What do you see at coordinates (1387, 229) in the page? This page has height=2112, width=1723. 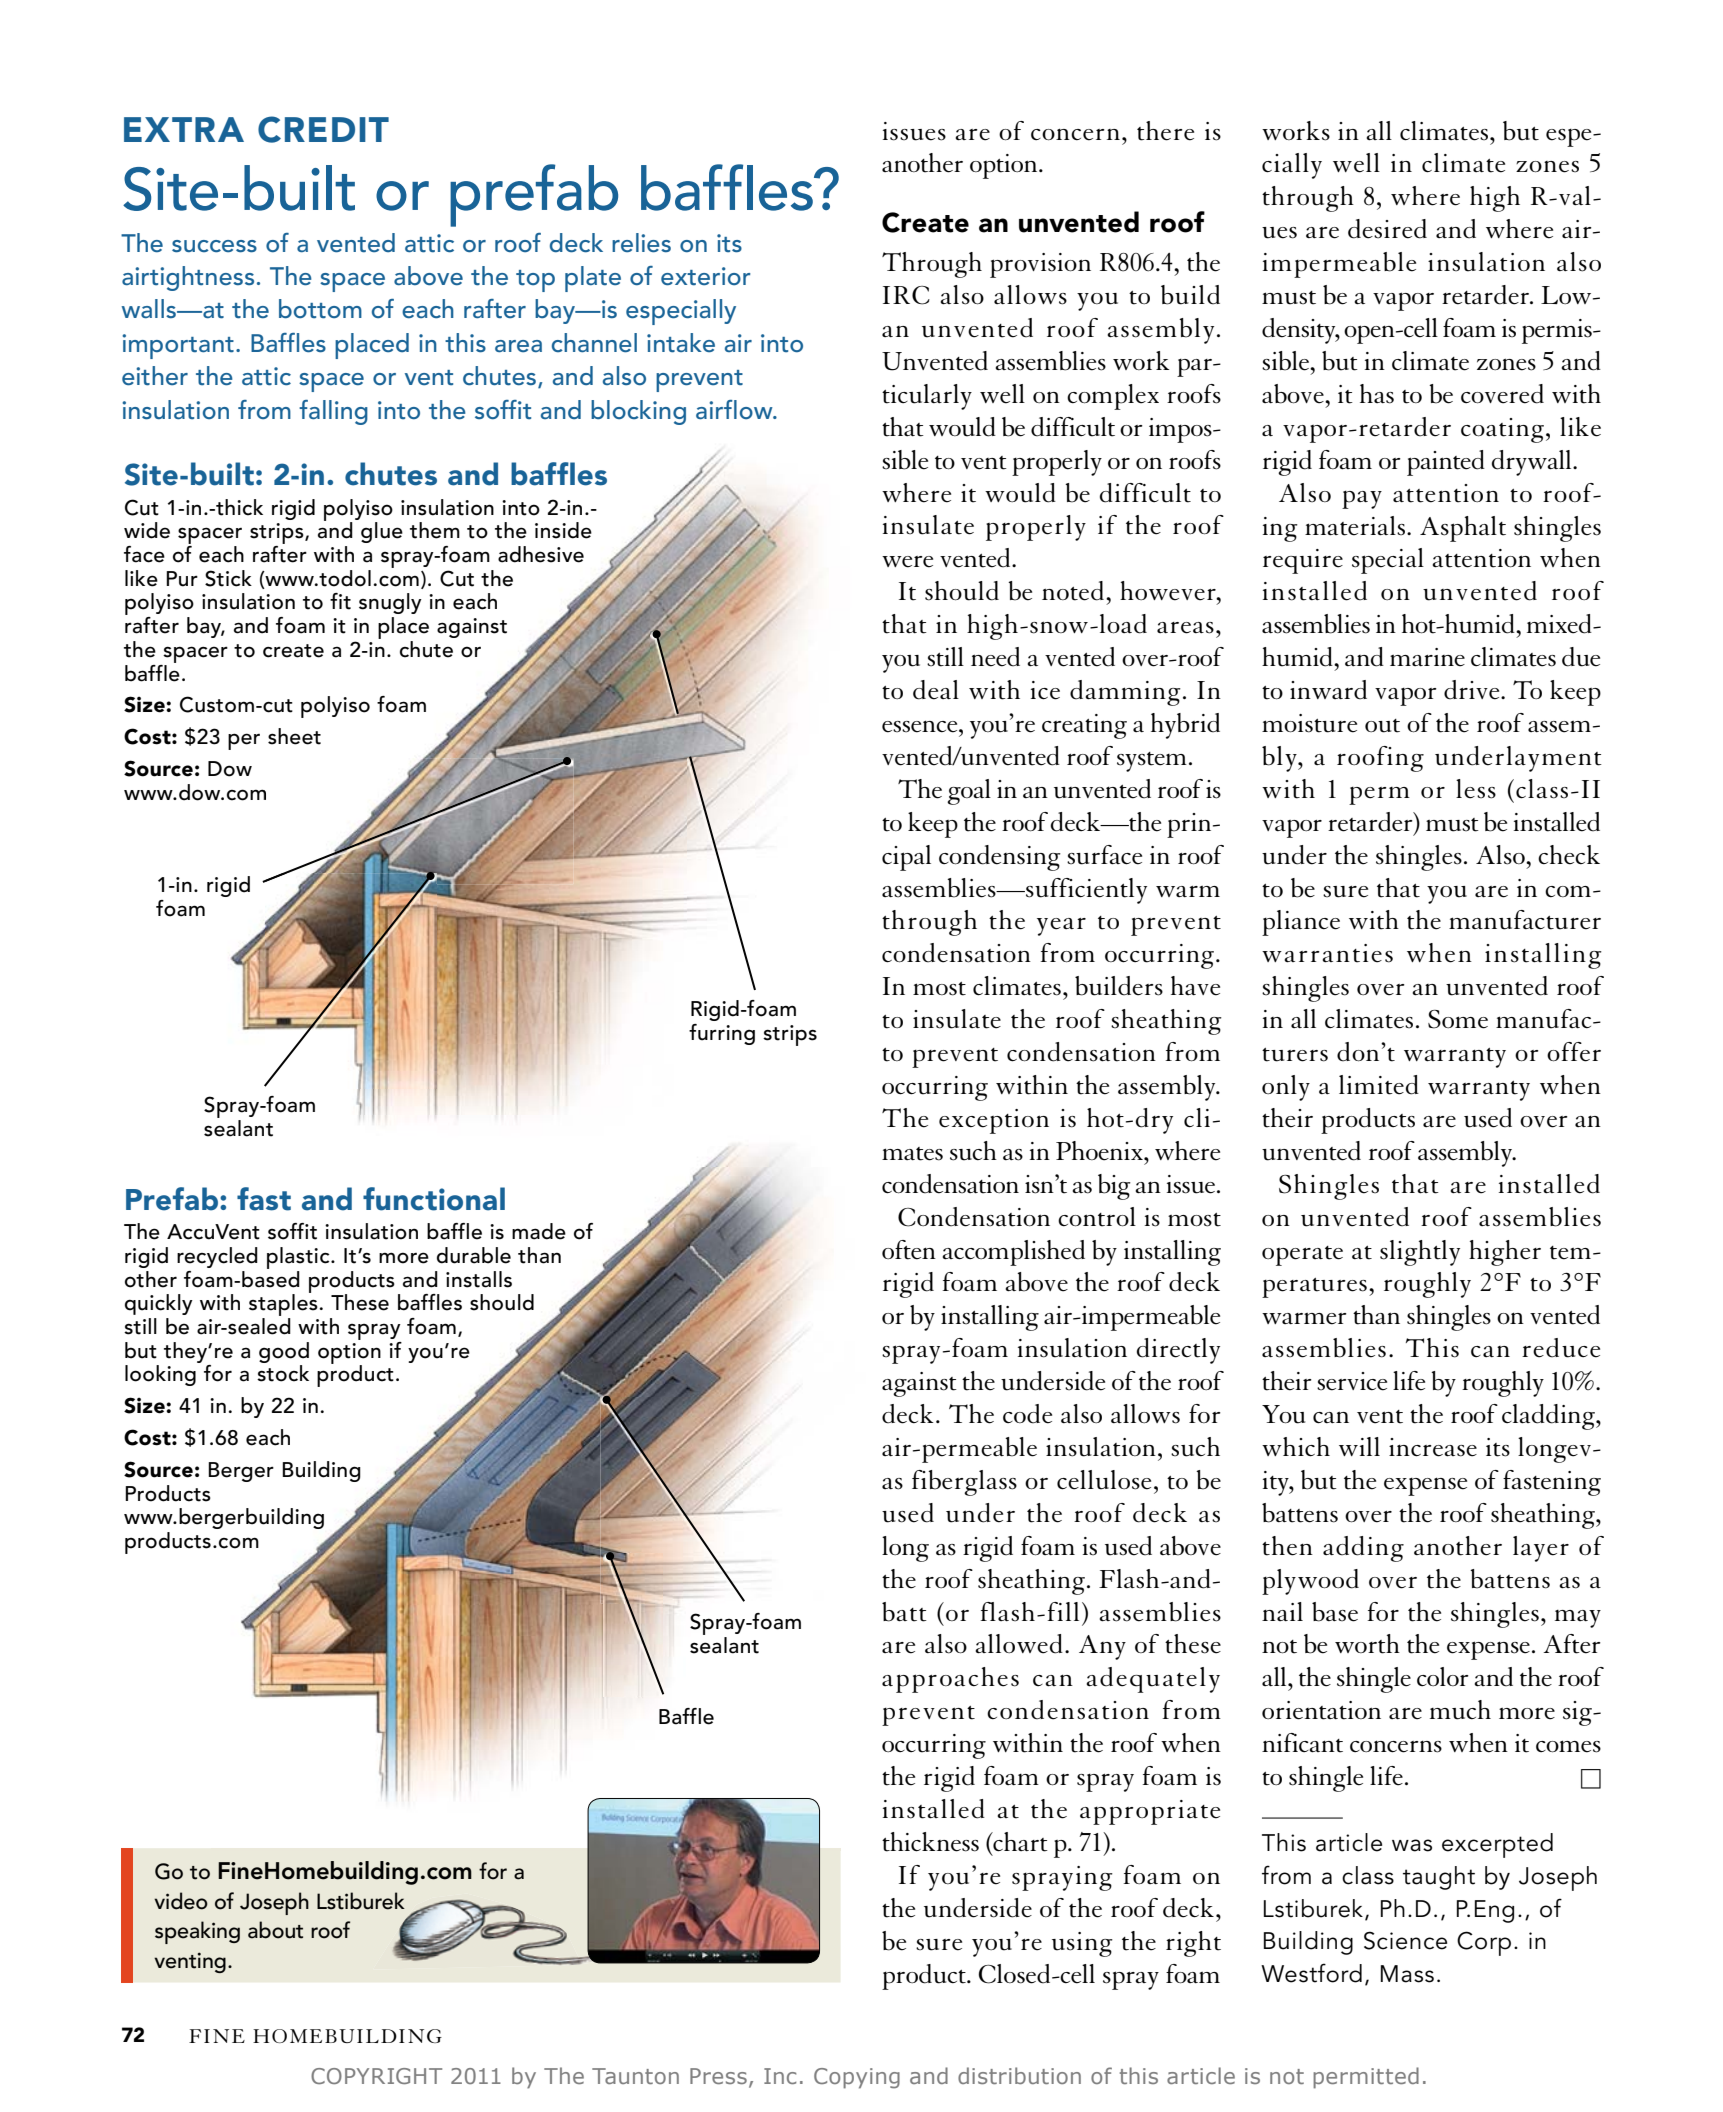 I see `desired` at bounding box center [1387, 229].
